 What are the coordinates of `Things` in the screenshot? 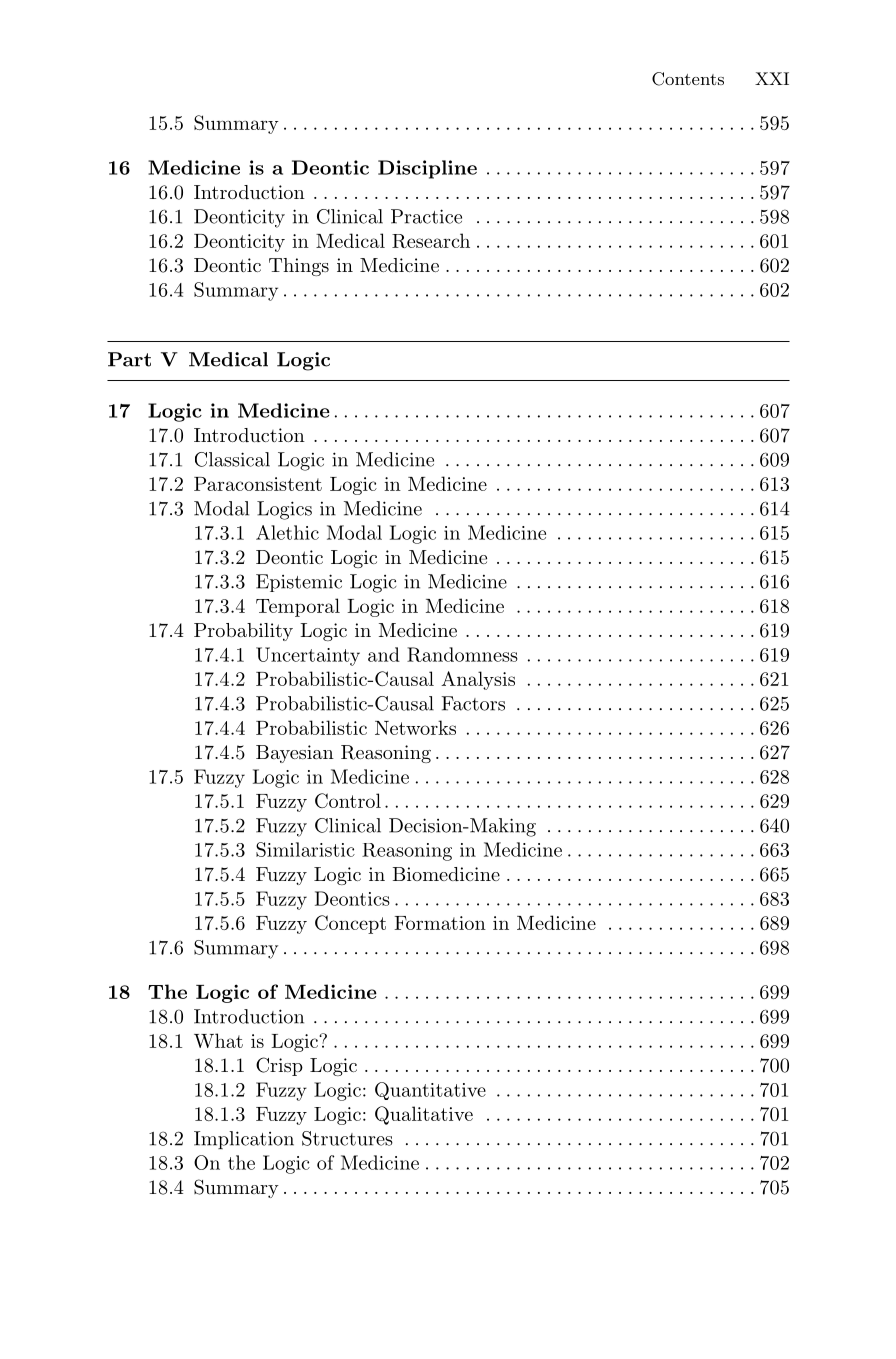 It's located at (299, 267).
